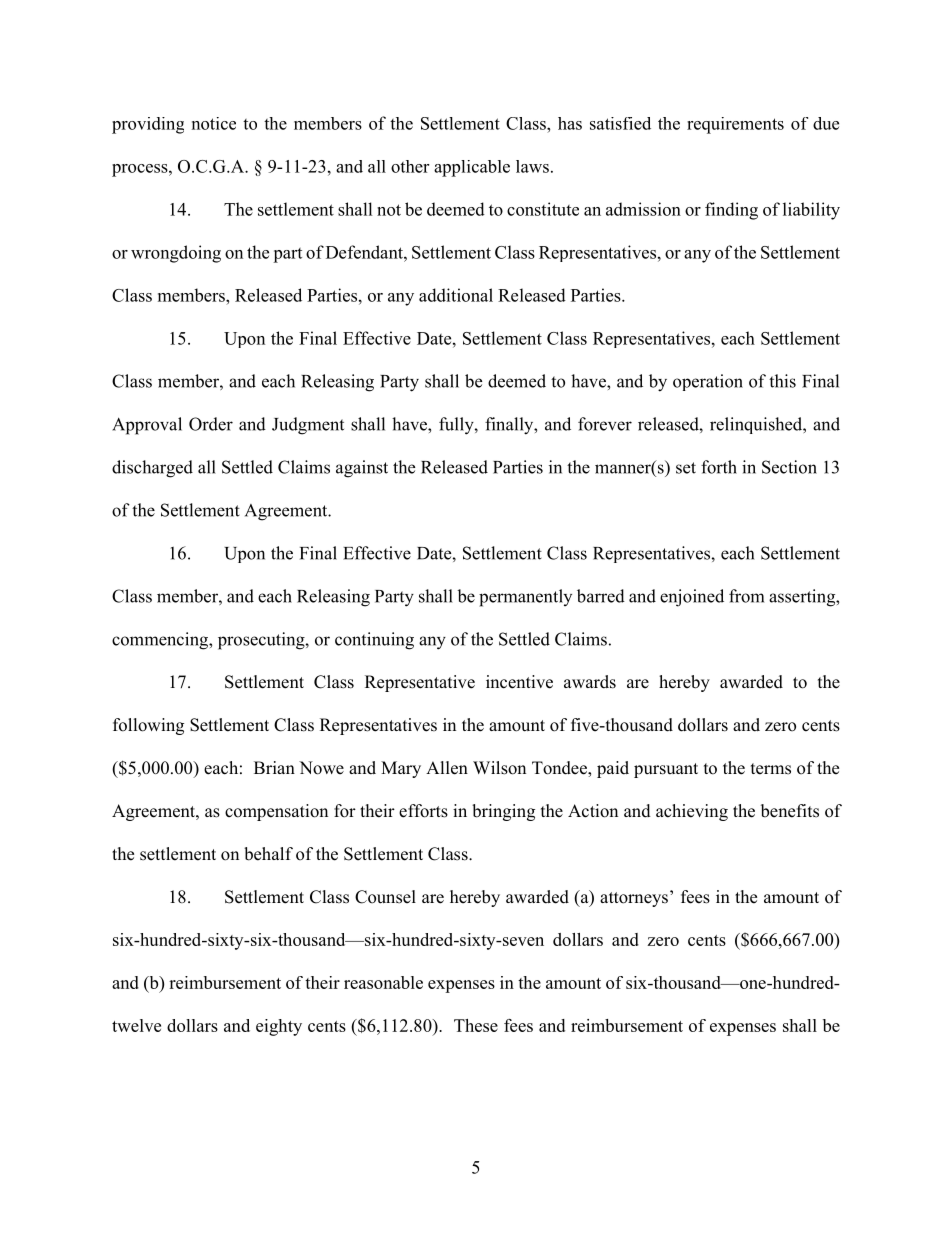 This screenshot has height=1233, width=952. Describe the element at coordinates (746, 596) in the screenshot. I see `from` at that location.
